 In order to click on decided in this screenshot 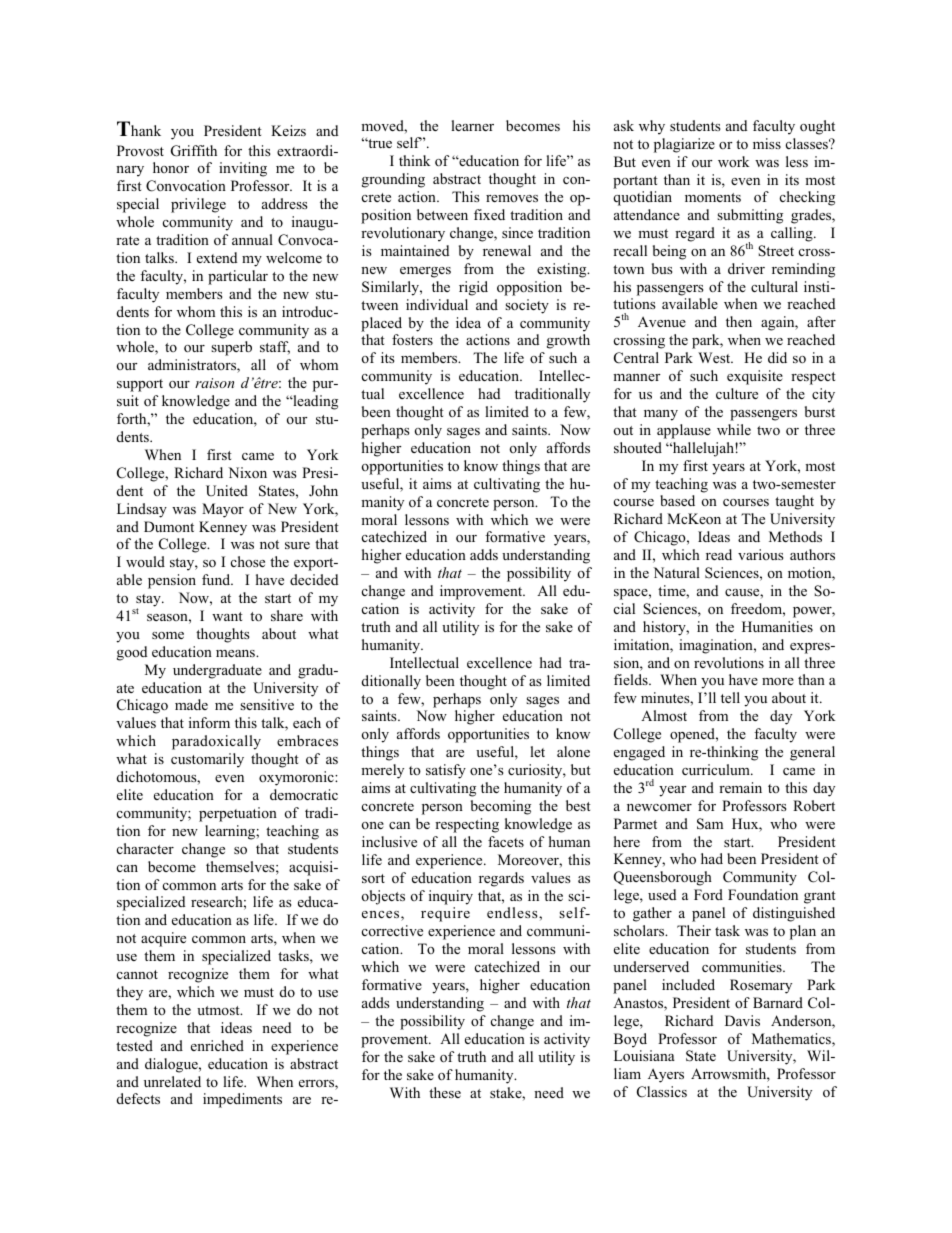, I will do `click(314, 579)`.
